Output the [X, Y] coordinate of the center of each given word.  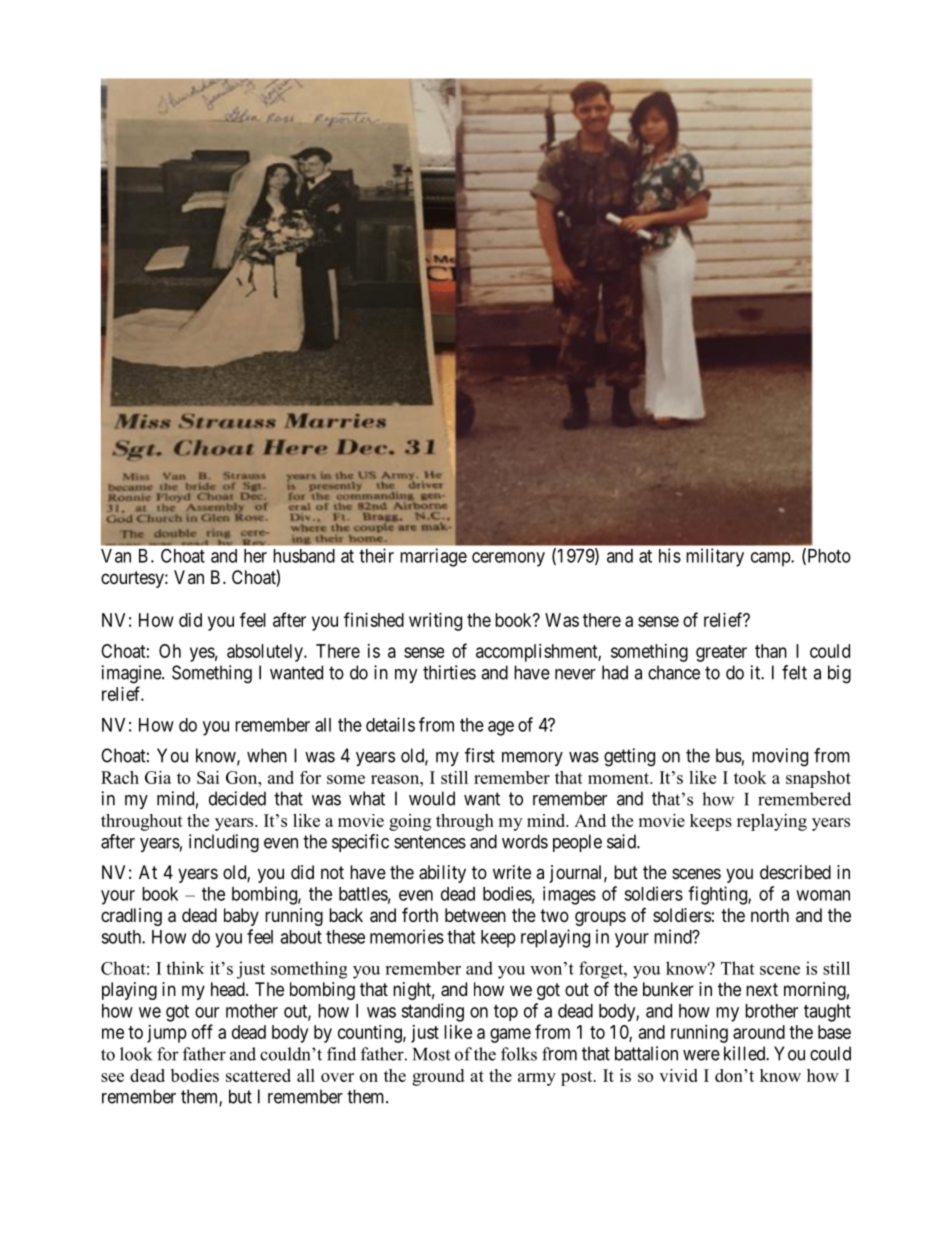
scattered [258, 1075]
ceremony [508, 559]
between [475, 915]
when [267, 755]
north [770, 915]
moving [780, 757]
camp [771, 559]
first [480, 755]
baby [241, 917]
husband [304, 556]
